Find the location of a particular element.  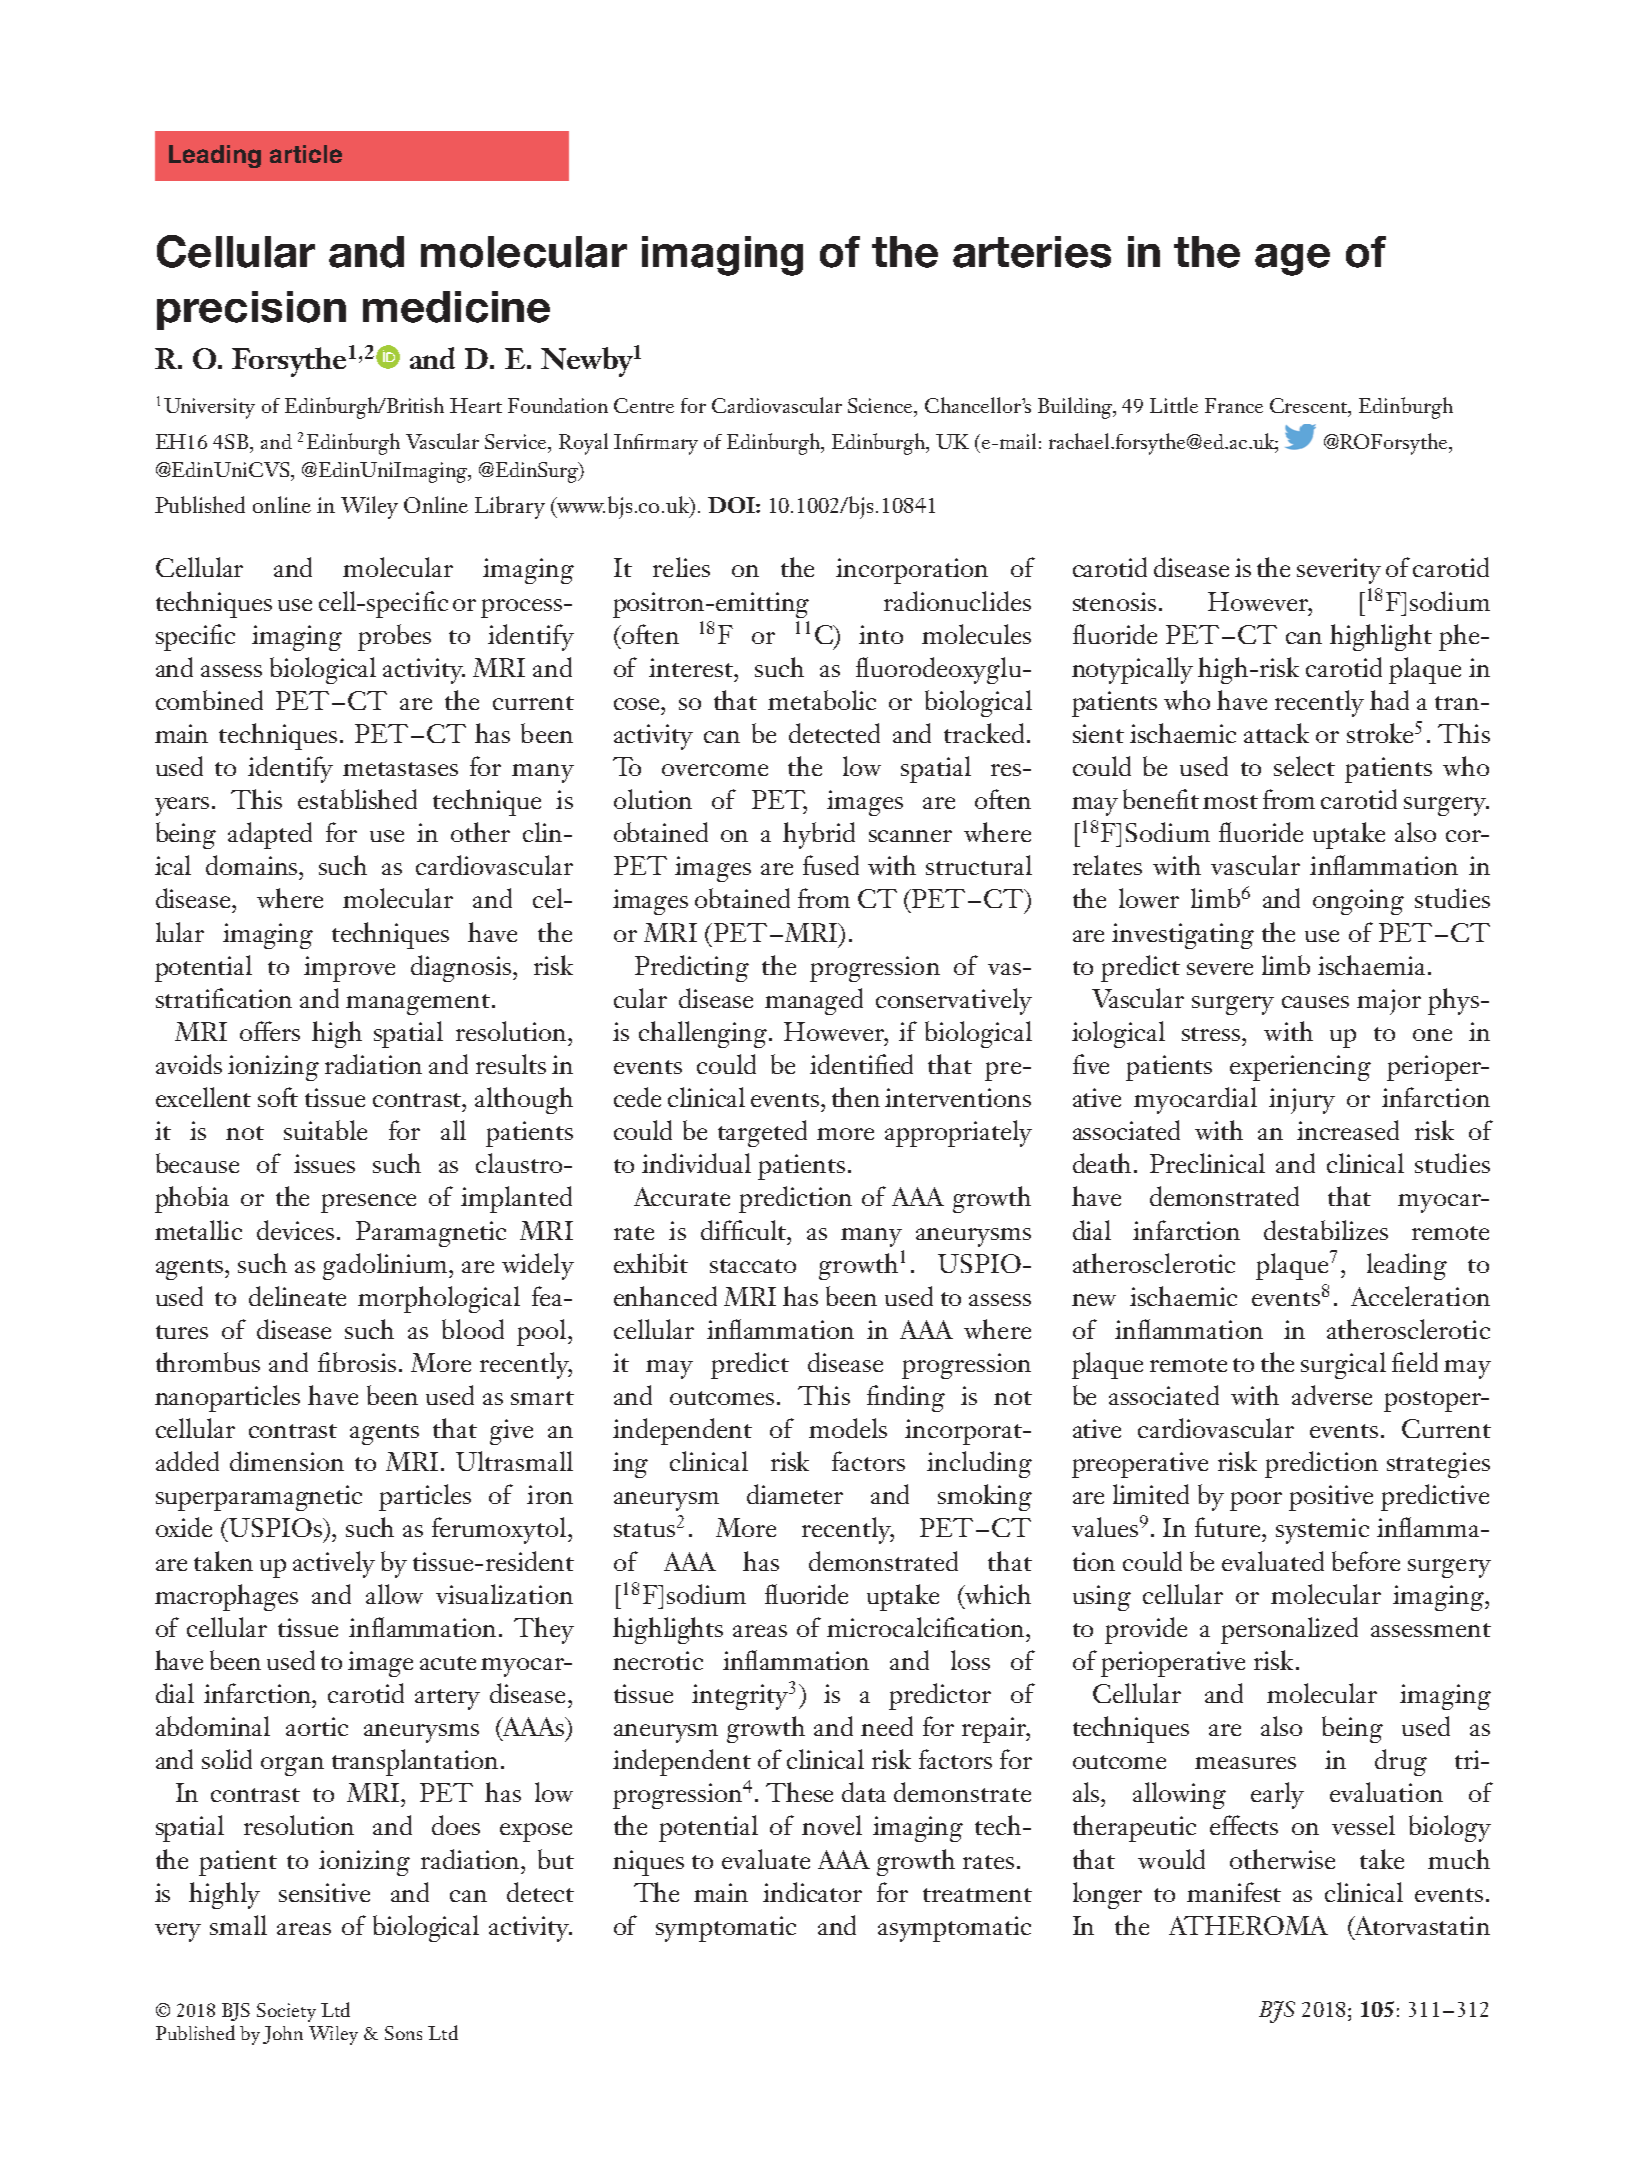

suitable is located at coordinates (325, 1130).
